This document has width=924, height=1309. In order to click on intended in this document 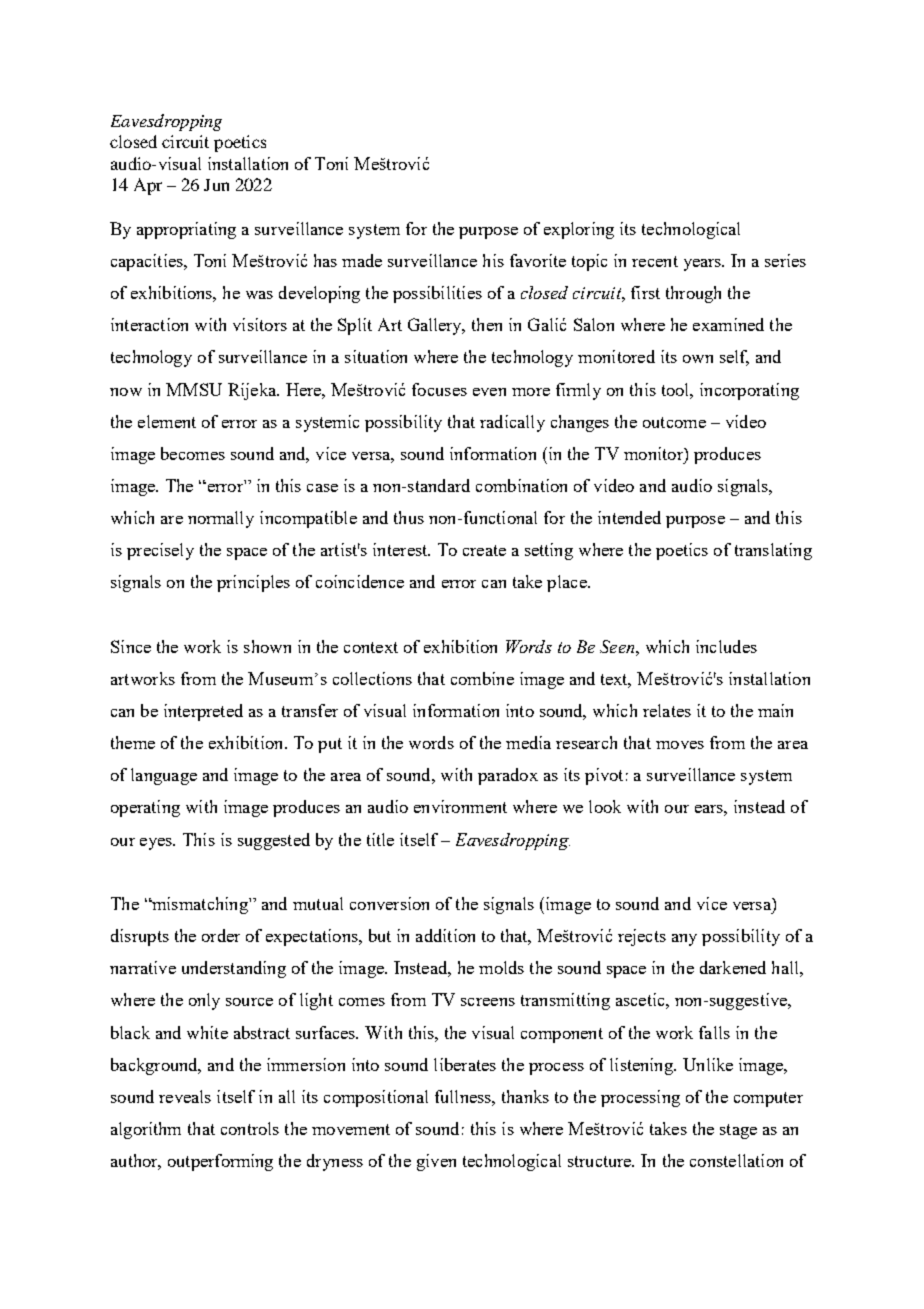, I will do `click(629, 517)`.
